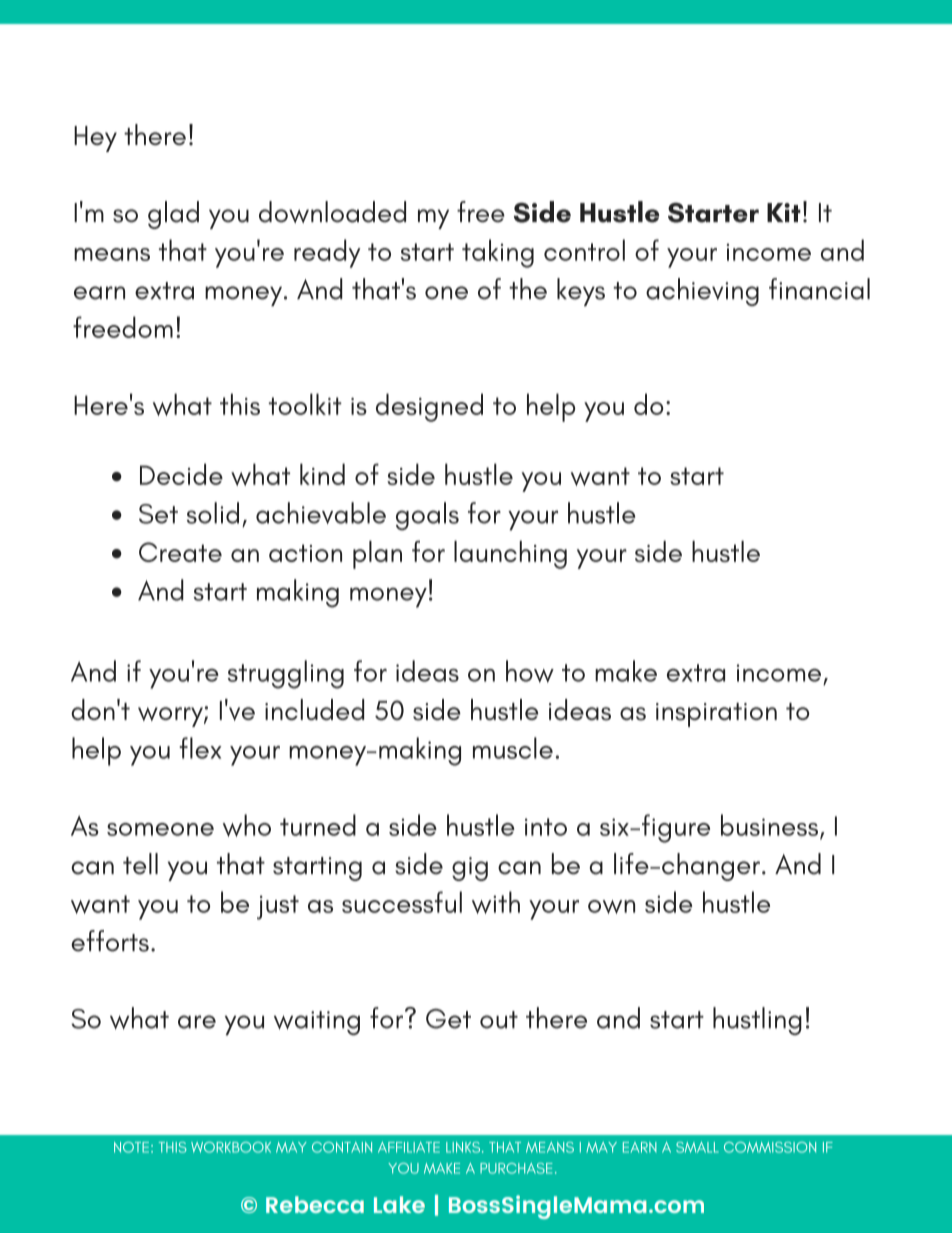 The height and width of the screenshot is (1233, 952). Describe the element at coordinates (286, 674) in the screenshot. I see `struggling` at that location.
